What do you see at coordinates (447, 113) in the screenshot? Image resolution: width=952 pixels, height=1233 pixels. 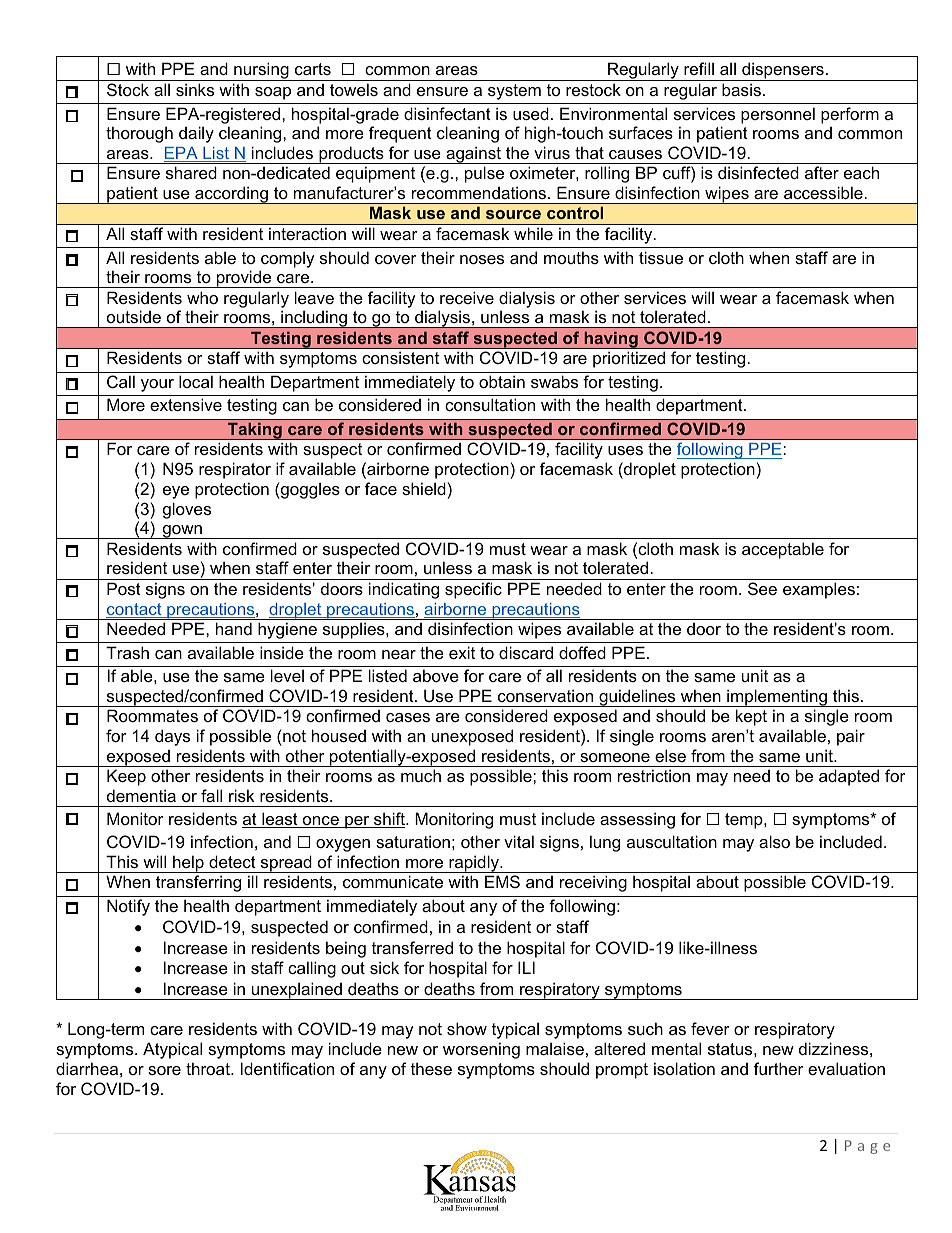 I see `disinfectant` at bounding box center [447, 113].
